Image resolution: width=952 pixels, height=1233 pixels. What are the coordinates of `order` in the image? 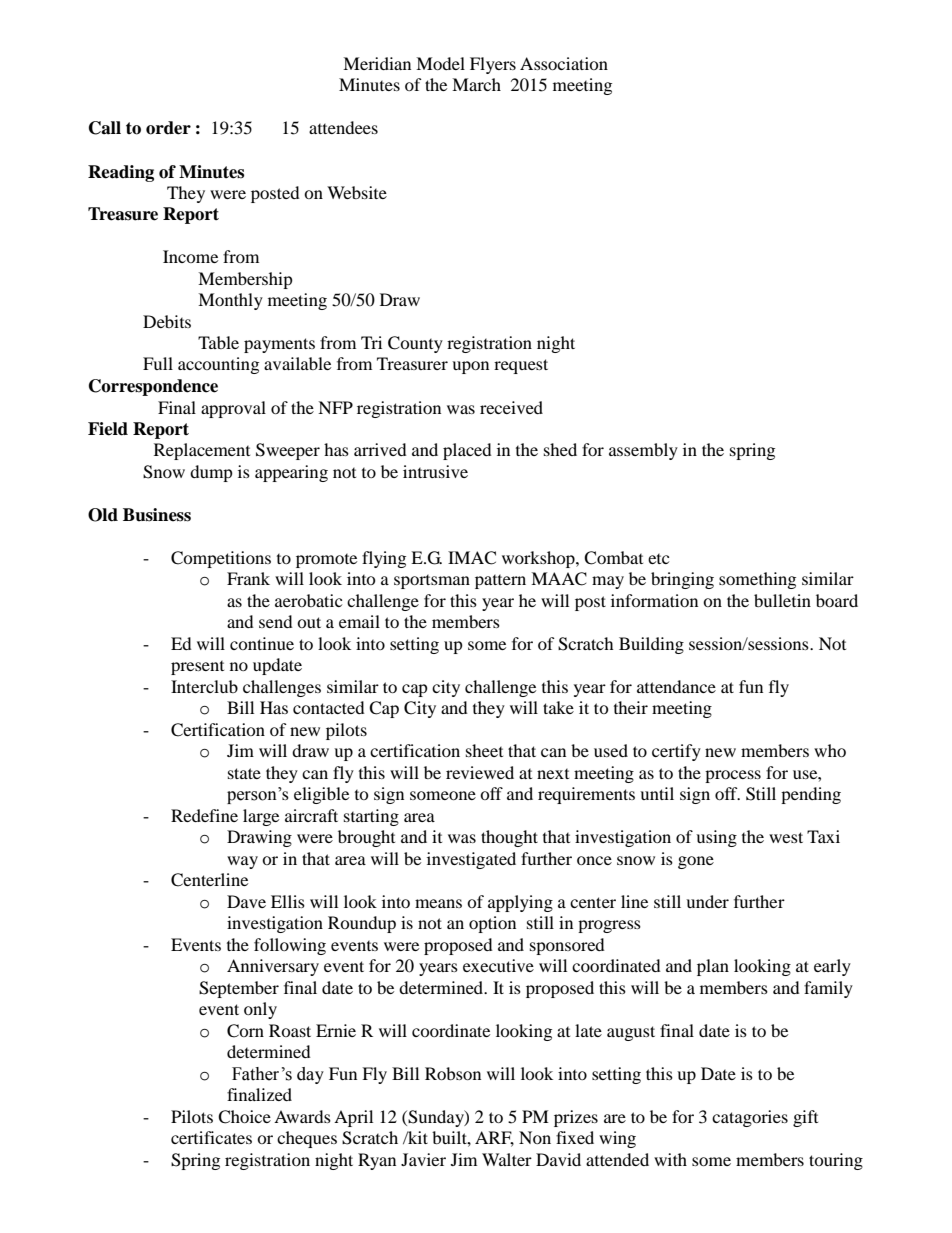 It's located at (168, 128).
